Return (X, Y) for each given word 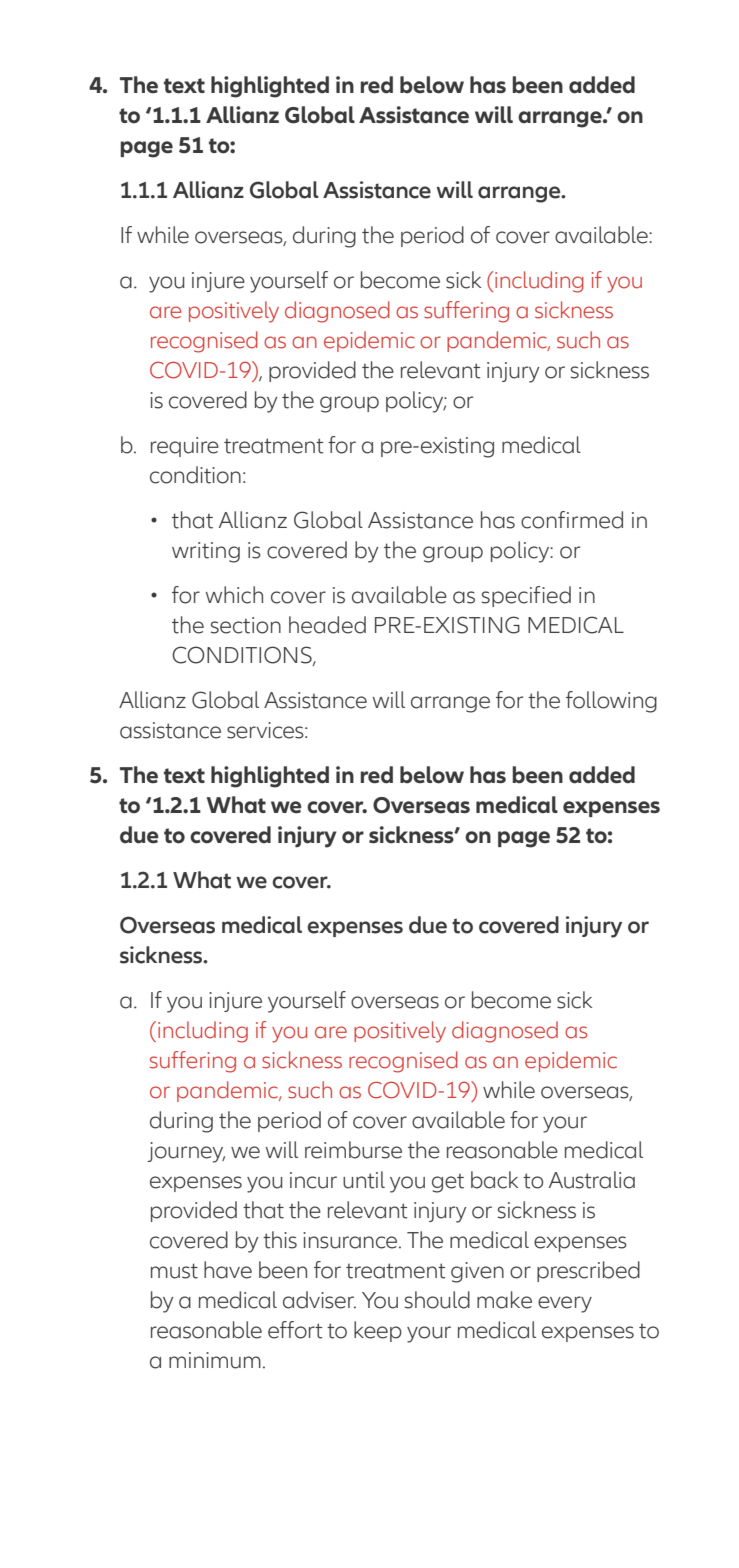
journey (186, 1152)
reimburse (353, 1150)
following (611, 702)
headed (327, 625)
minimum (215, 1360)
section (246, 625)
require (185, 447)
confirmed (572, 520)
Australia (592, 1180)
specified (526, 596)
